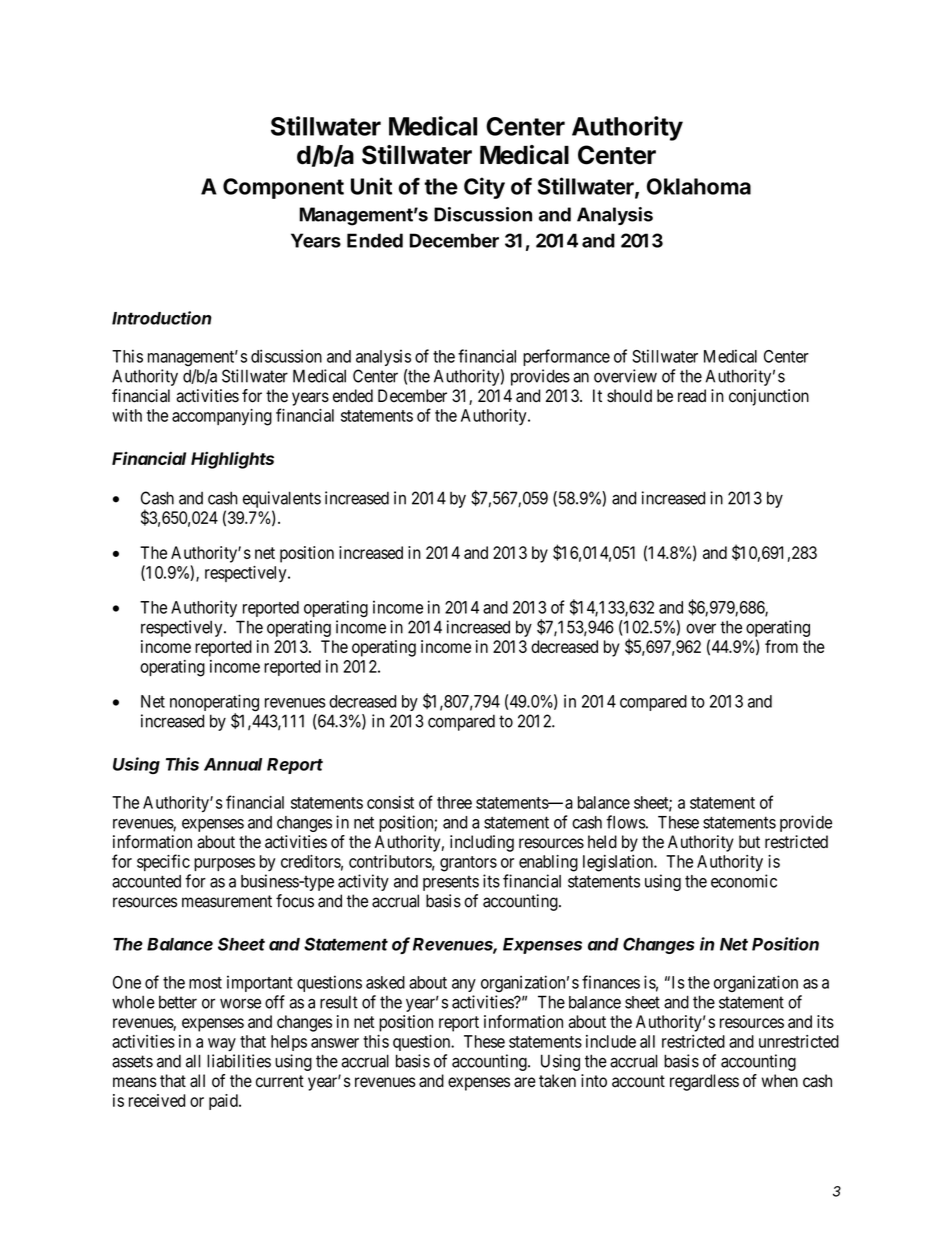  Describe the element at coordinates (484, 188) in the screenshot. I see `City` at that location.
